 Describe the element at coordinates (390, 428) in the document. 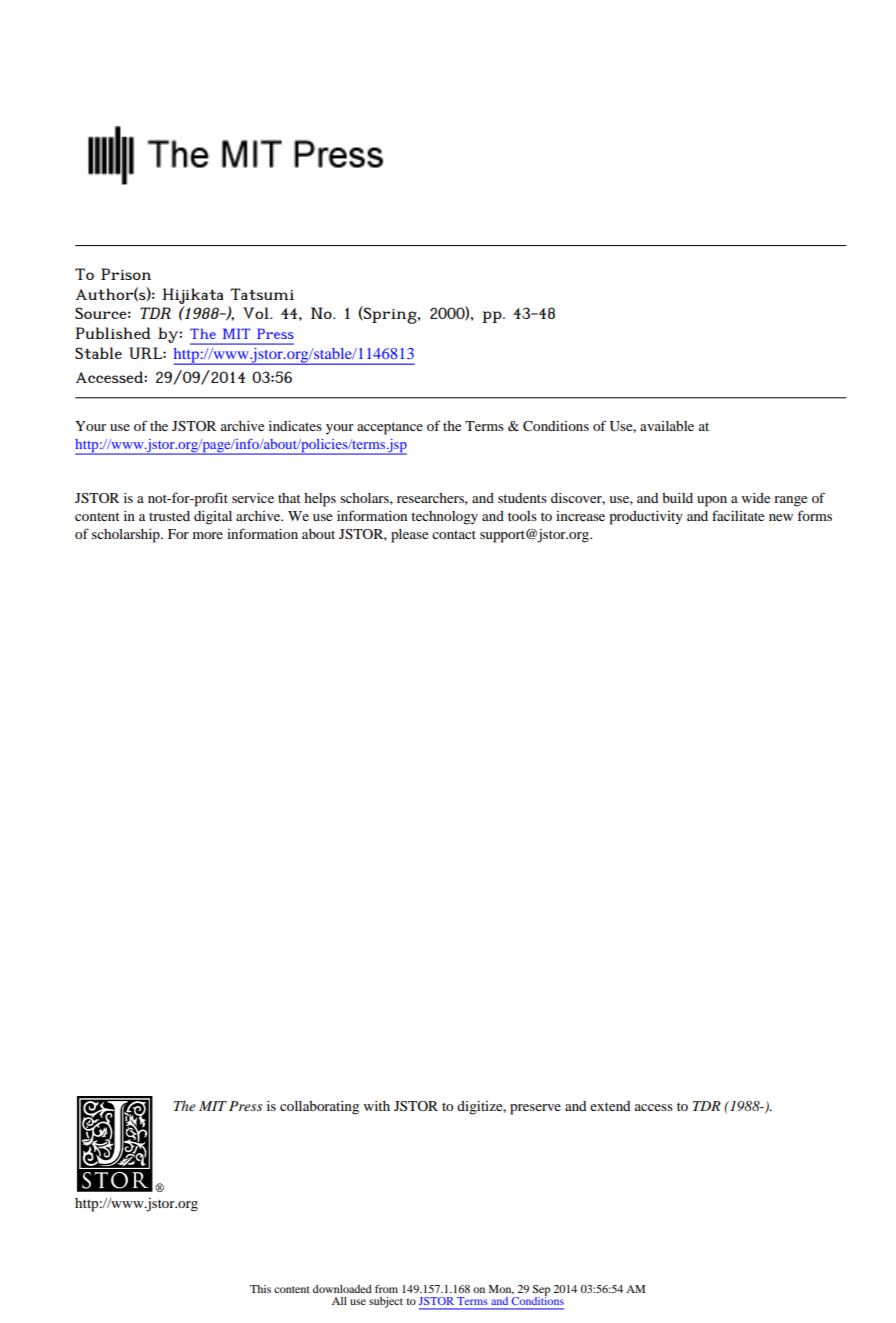

I see `acceptance` at that location.
